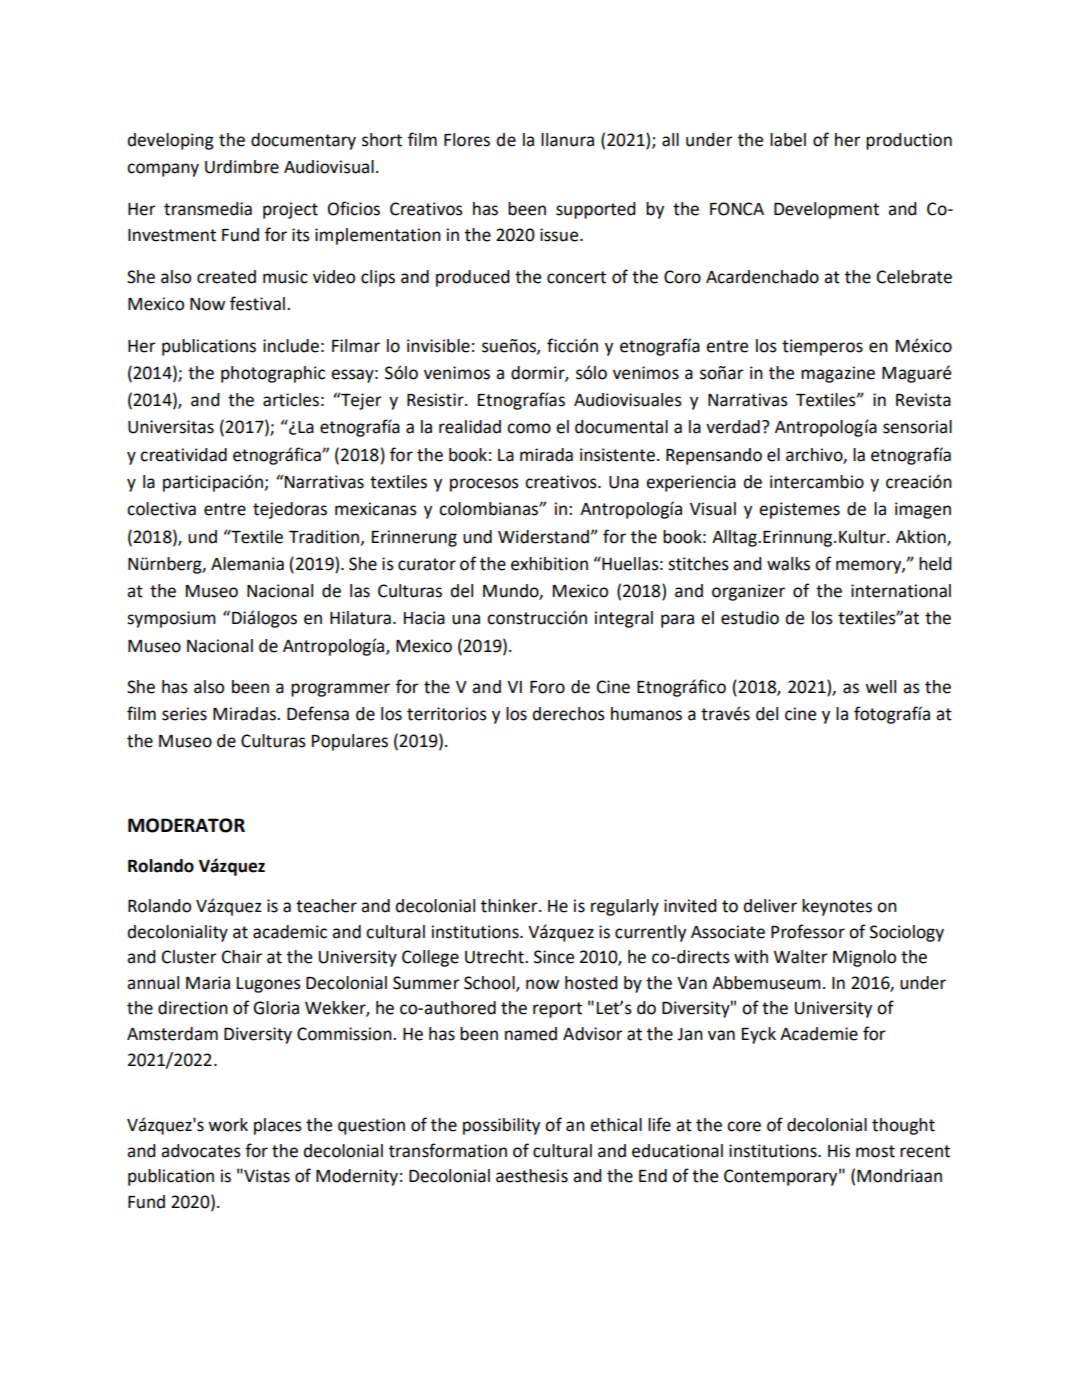 The image size is (1080, 1398). I want to click on humanos, so click(646, 714).
